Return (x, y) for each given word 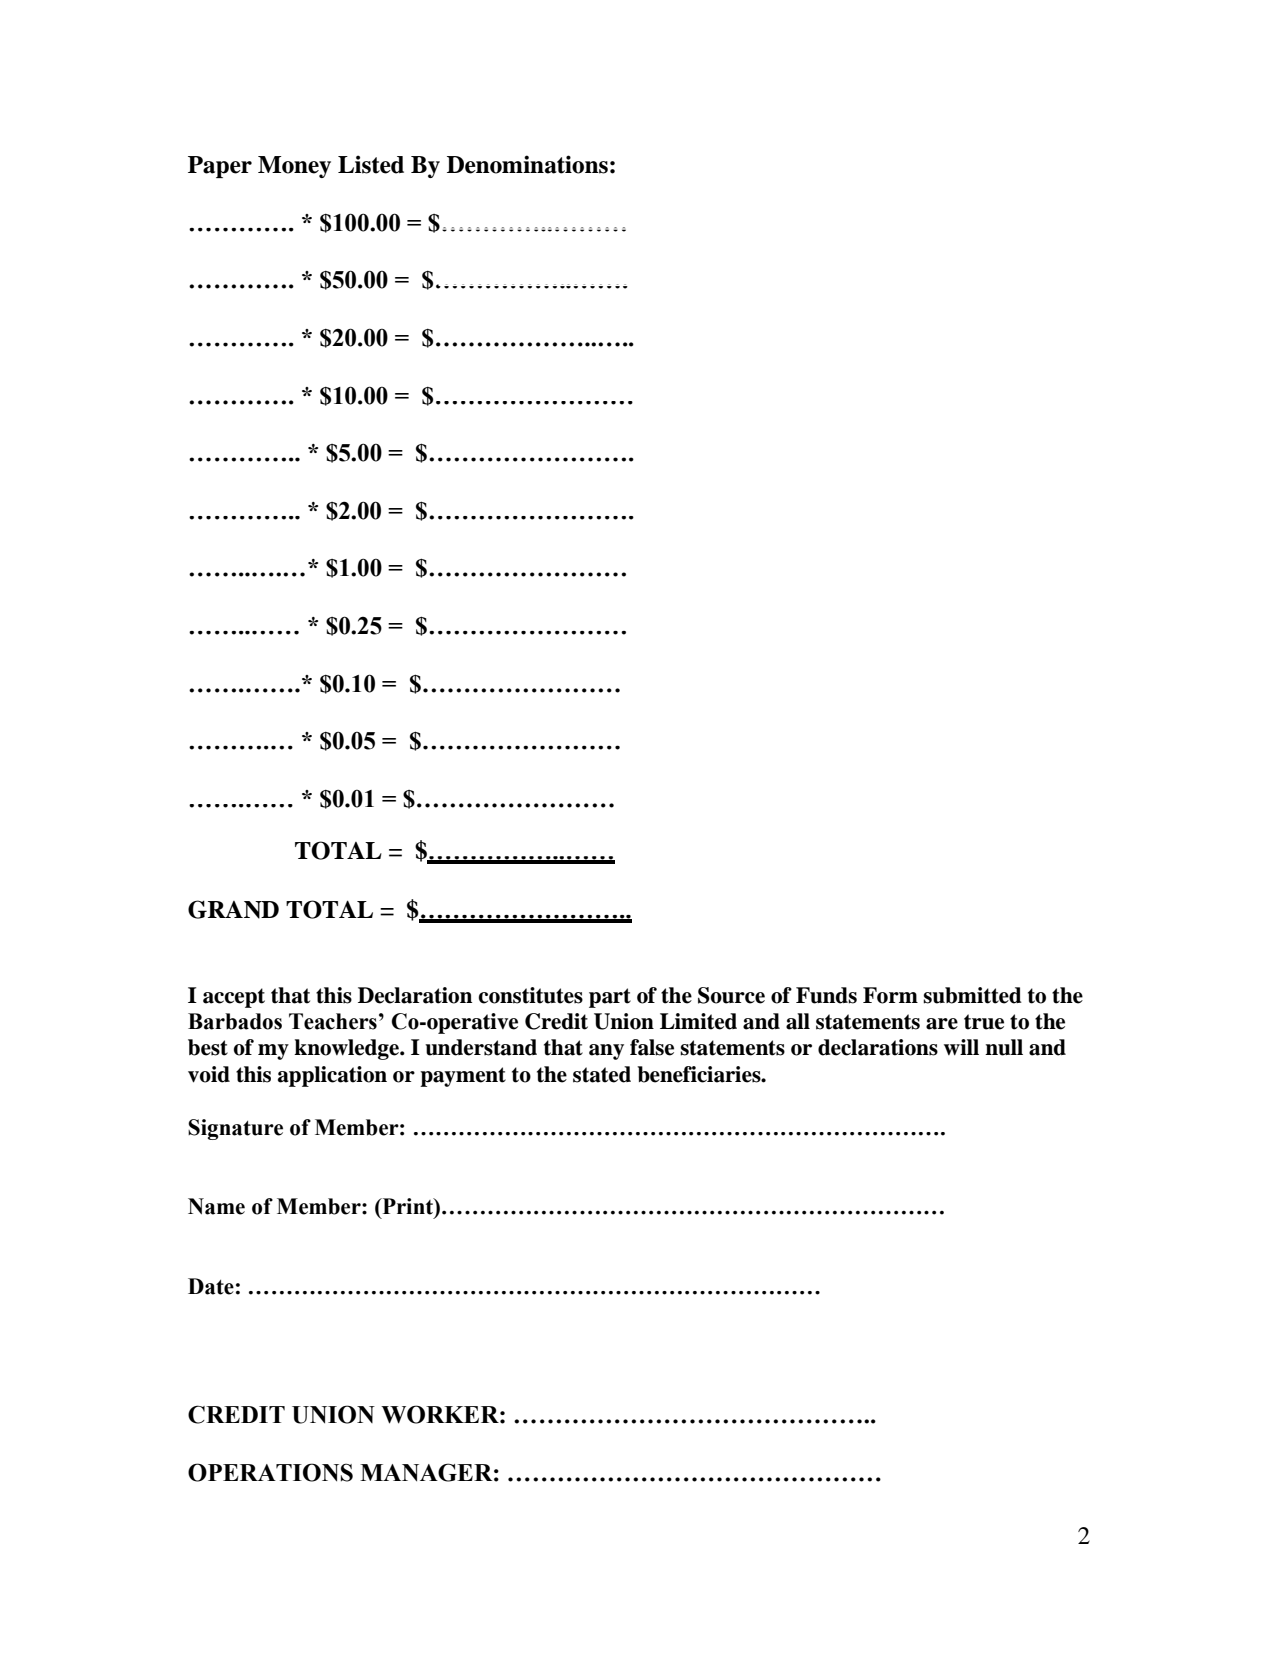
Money (294, 167)
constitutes (531, 995)
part (610, 998)
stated (602, 1074)
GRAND (233, 909)
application (332, 1076)
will (961, 1047)
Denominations (527, 164)
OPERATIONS (270, 1472)
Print (407, 1206)
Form (890, 995)
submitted (972, 995)
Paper (220, 167)
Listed (371, 164)
